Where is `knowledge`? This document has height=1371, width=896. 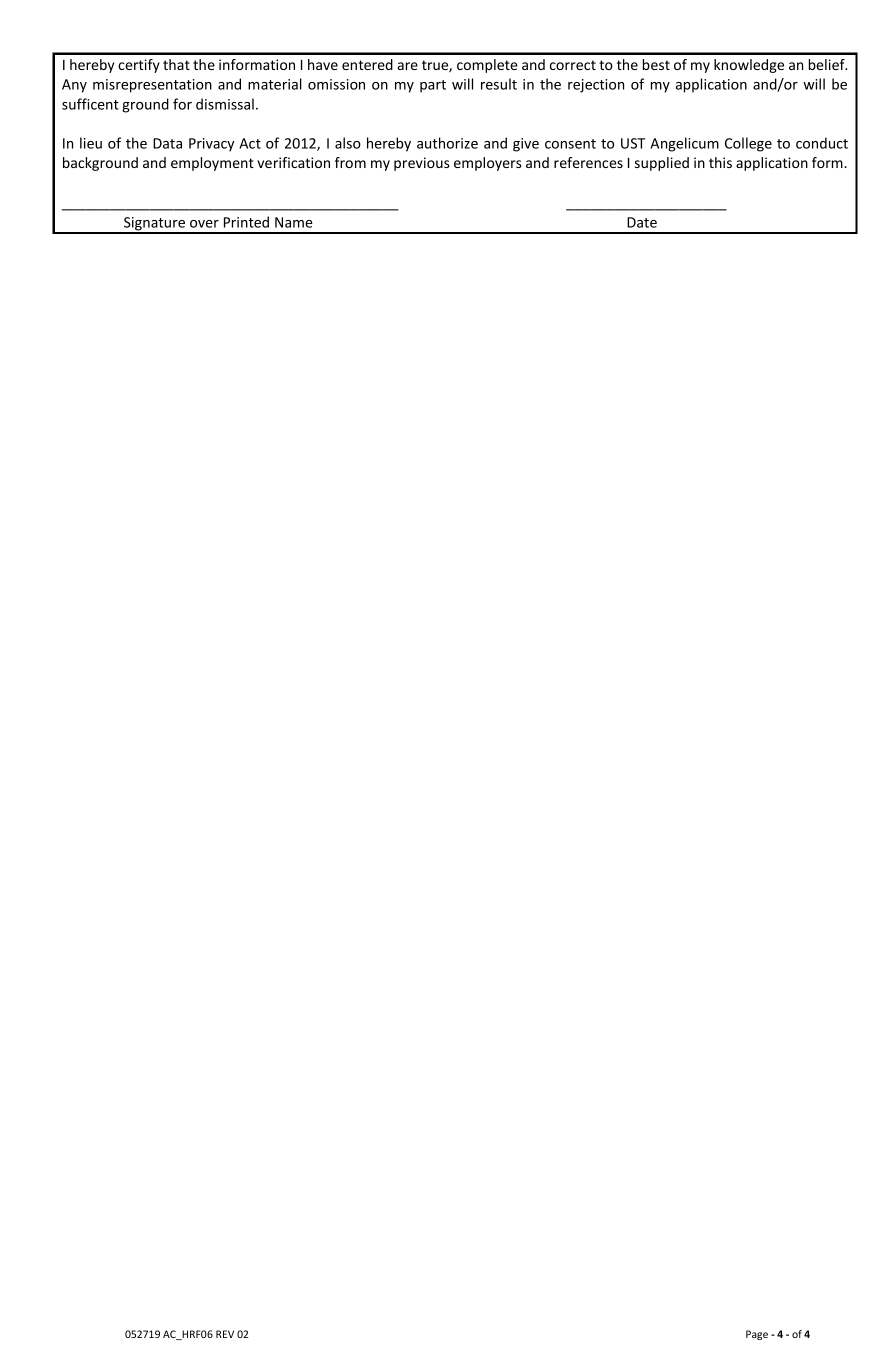
knowledge is located at coordinates (749, 66).
